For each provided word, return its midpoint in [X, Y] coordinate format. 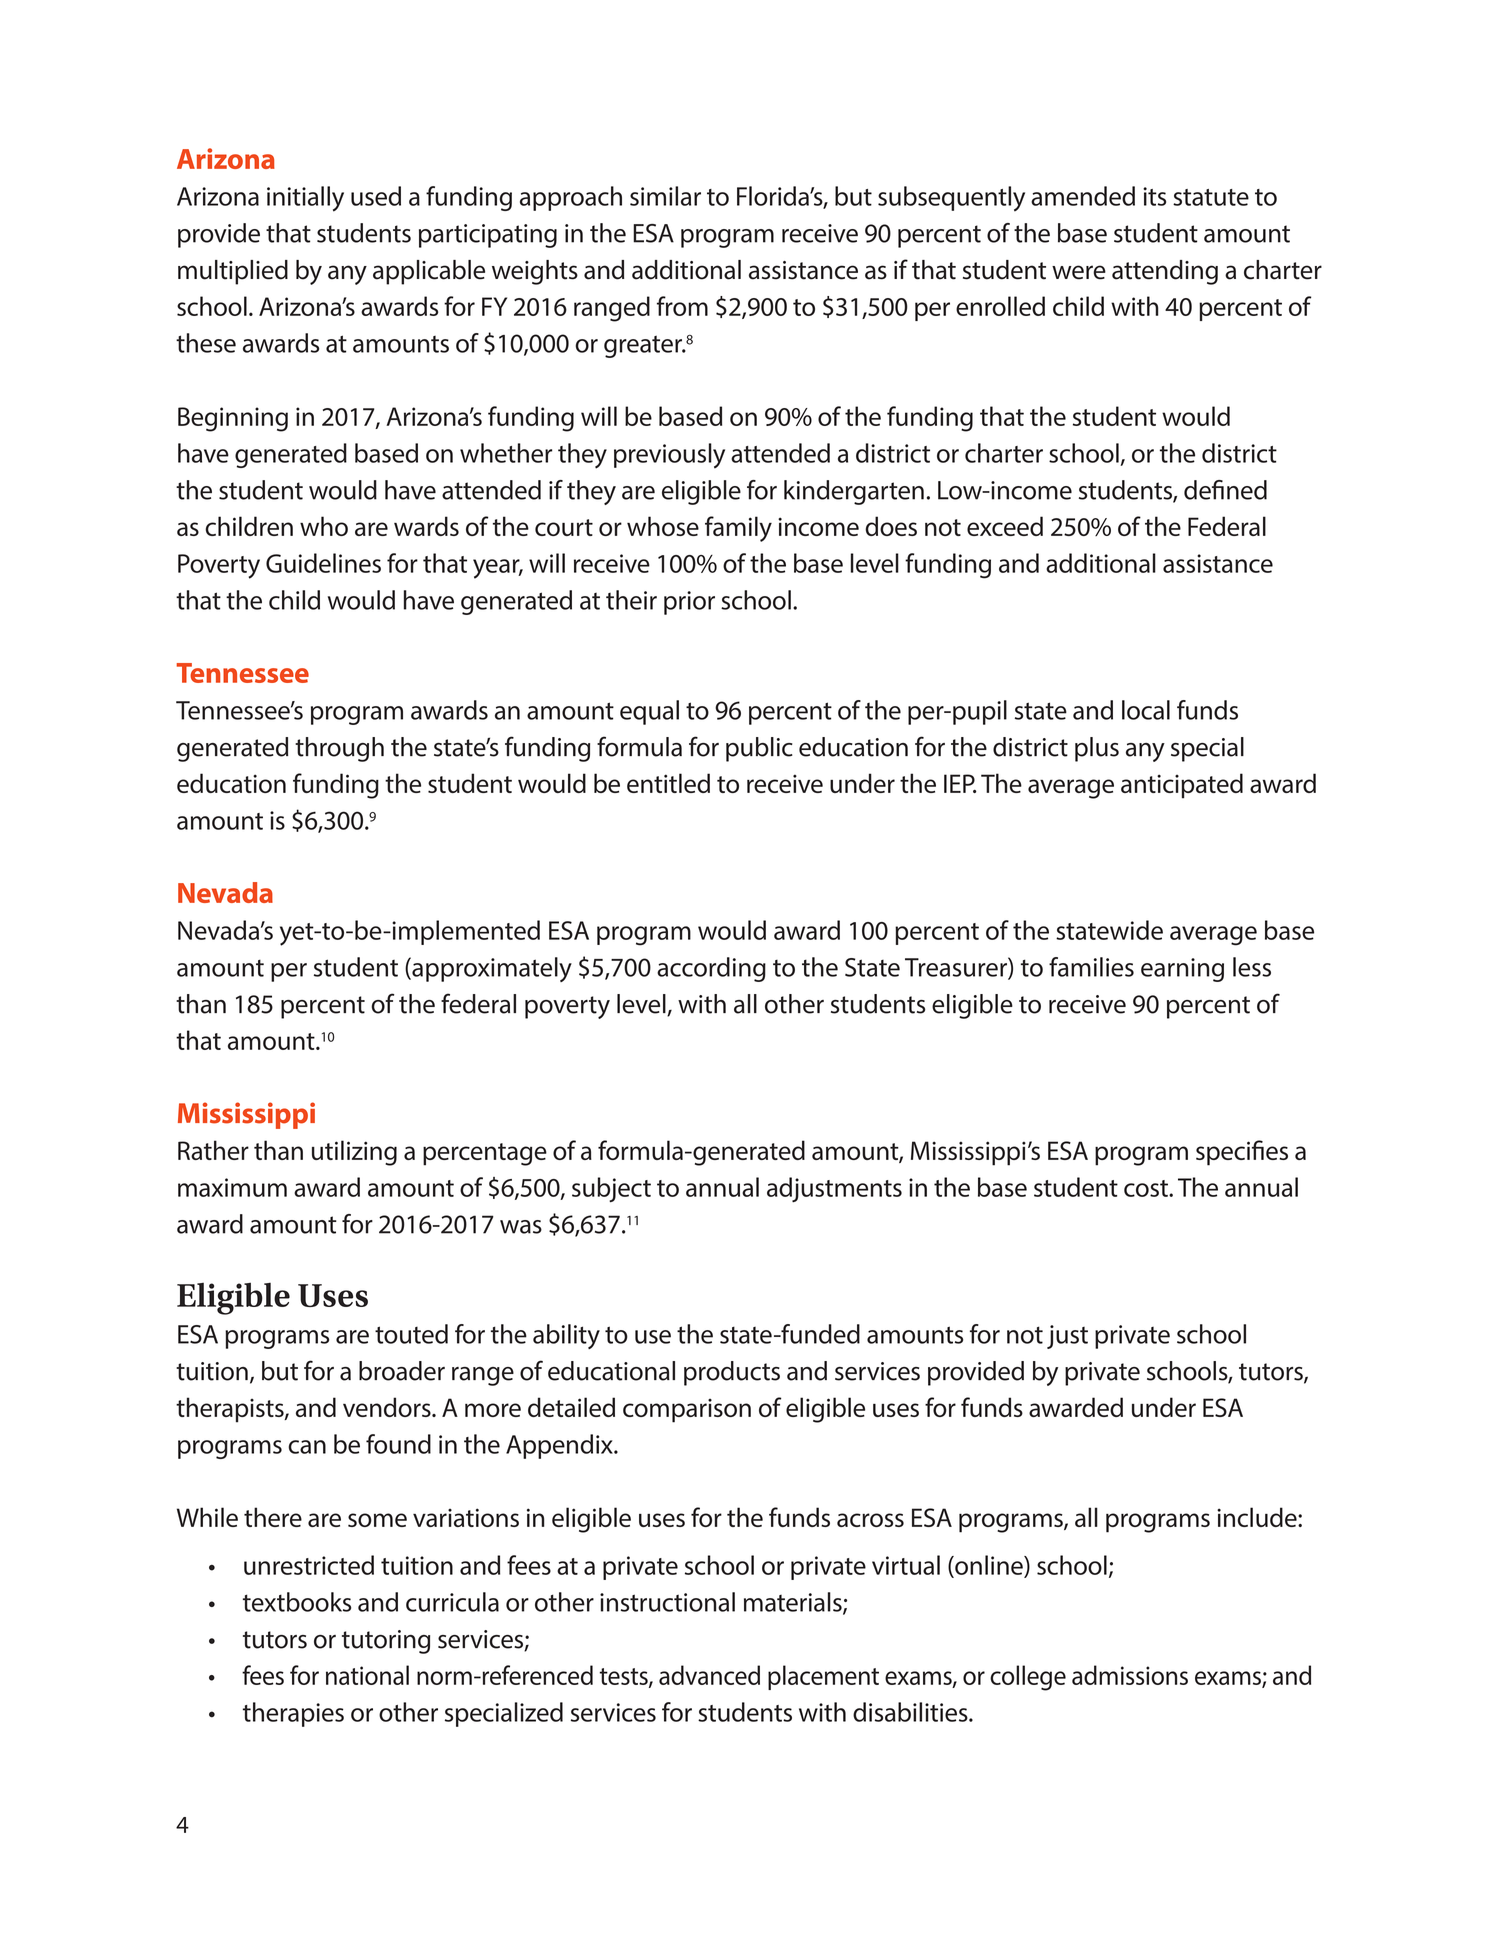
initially [305, 199]
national [367, 1675]
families [1091, 967]
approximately [491, 969]
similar [665, 196]
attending [1165, 272]
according [711, 969]
